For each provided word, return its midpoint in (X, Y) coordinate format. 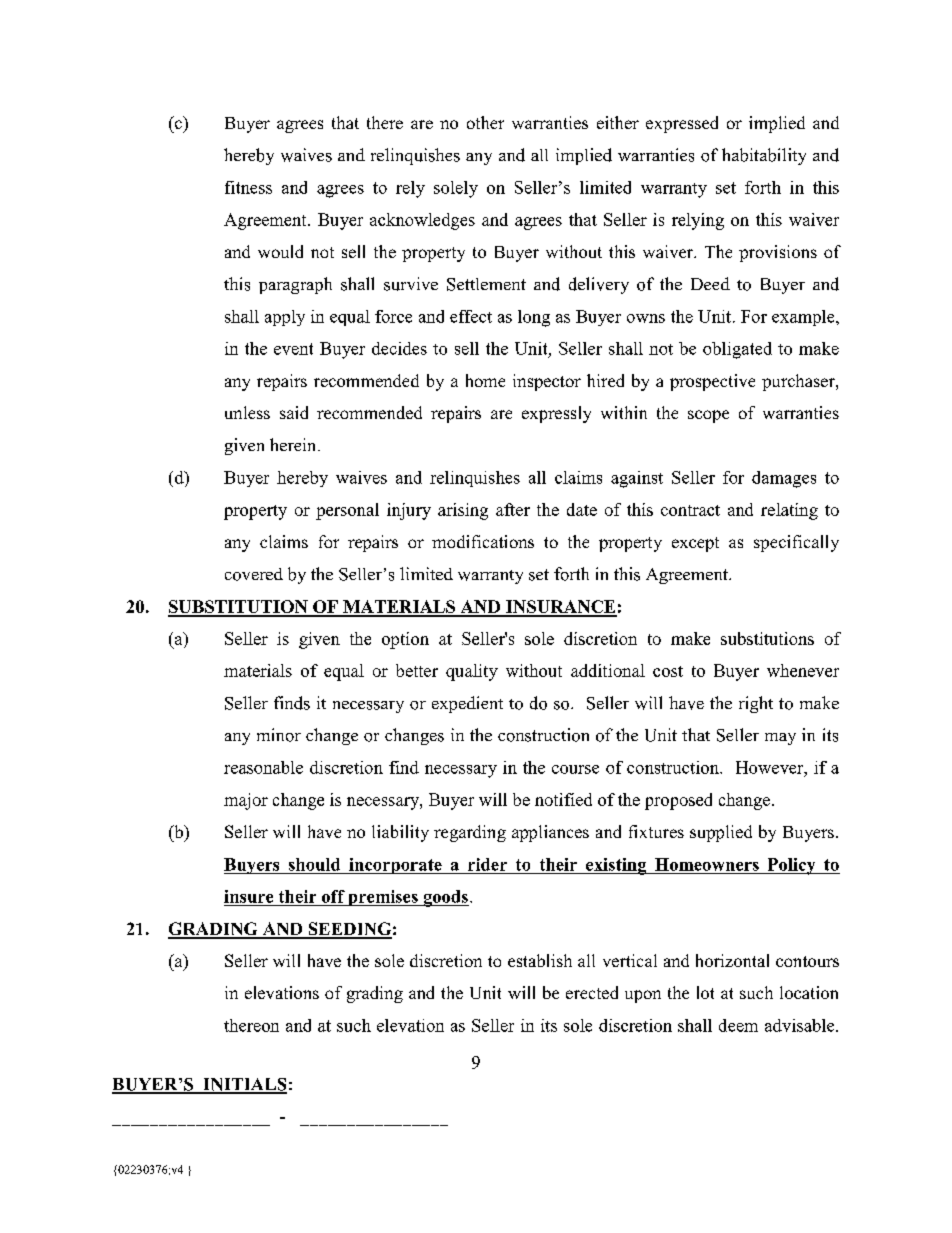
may (780, 739)
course (575, 769)
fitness (248, 187)
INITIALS (244, 1085)
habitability (764, 156)
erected (592, 992)
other (485, 122)
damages (784, 479)
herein (294, 444)
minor (279, 735)
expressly (556, 414)
